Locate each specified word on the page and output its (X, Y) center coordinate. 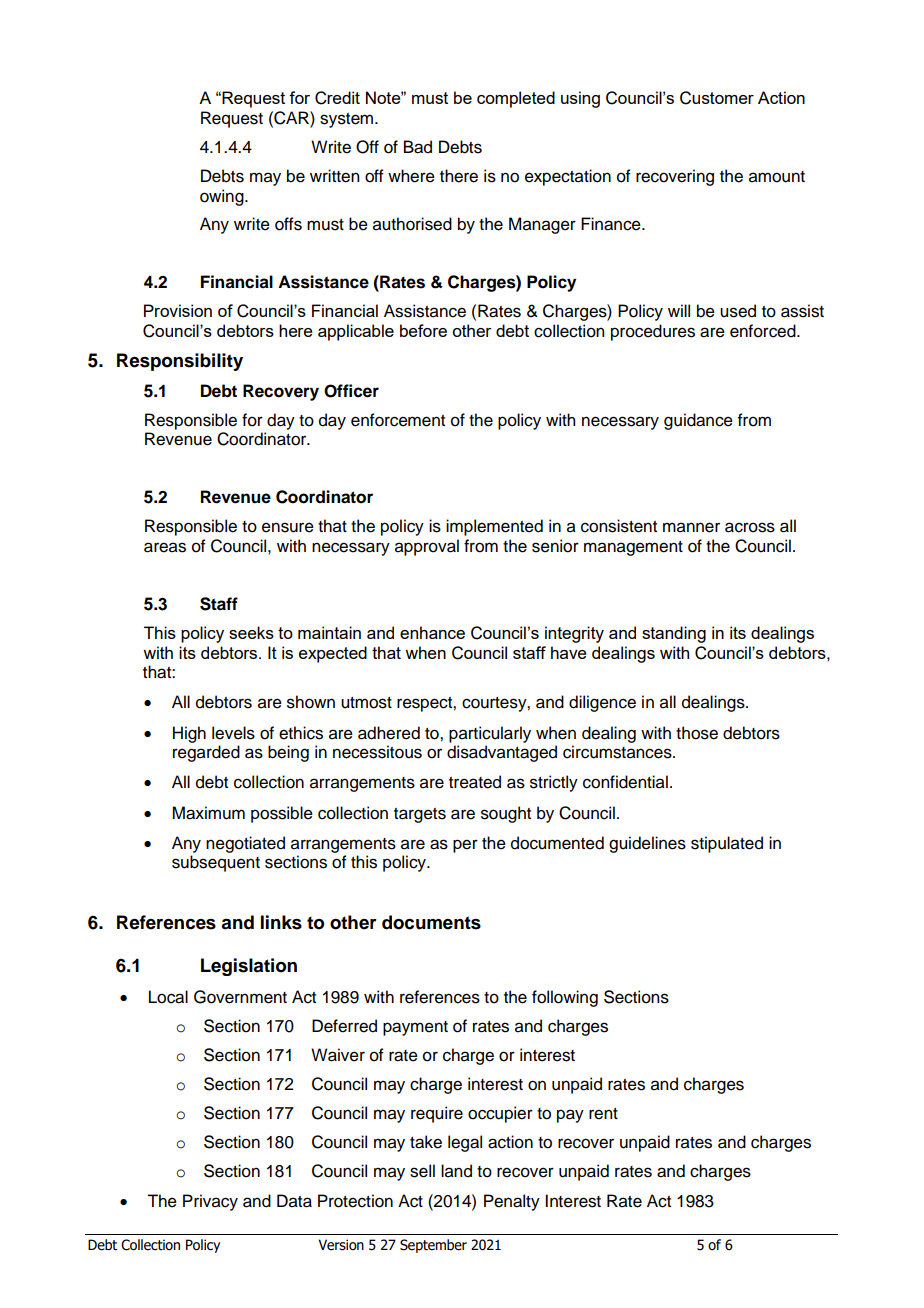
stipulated (727, 844)
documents (431, 922)
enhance (432, 632)
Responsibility (180, 362)
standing (674, 634)
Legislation (249, 967)
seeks (251, 632)
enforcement (398, 420)
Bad (418, 147)
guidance (698, 421)
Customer (717, 98)
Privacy (210, 1202)
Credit (337, 98)
